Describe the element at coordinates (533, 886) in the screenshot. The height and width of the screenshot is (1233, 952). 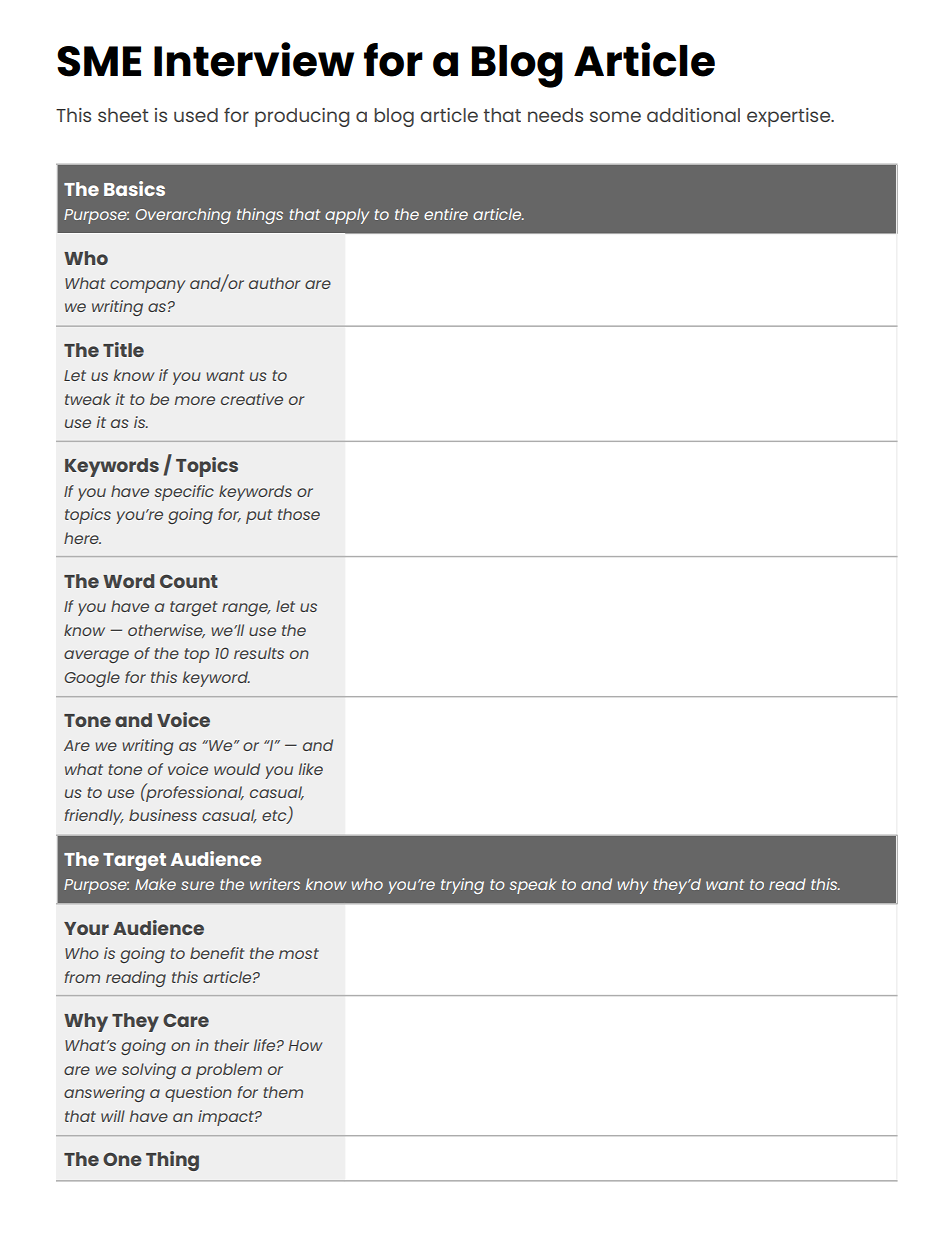
I see `speak` at that location.
